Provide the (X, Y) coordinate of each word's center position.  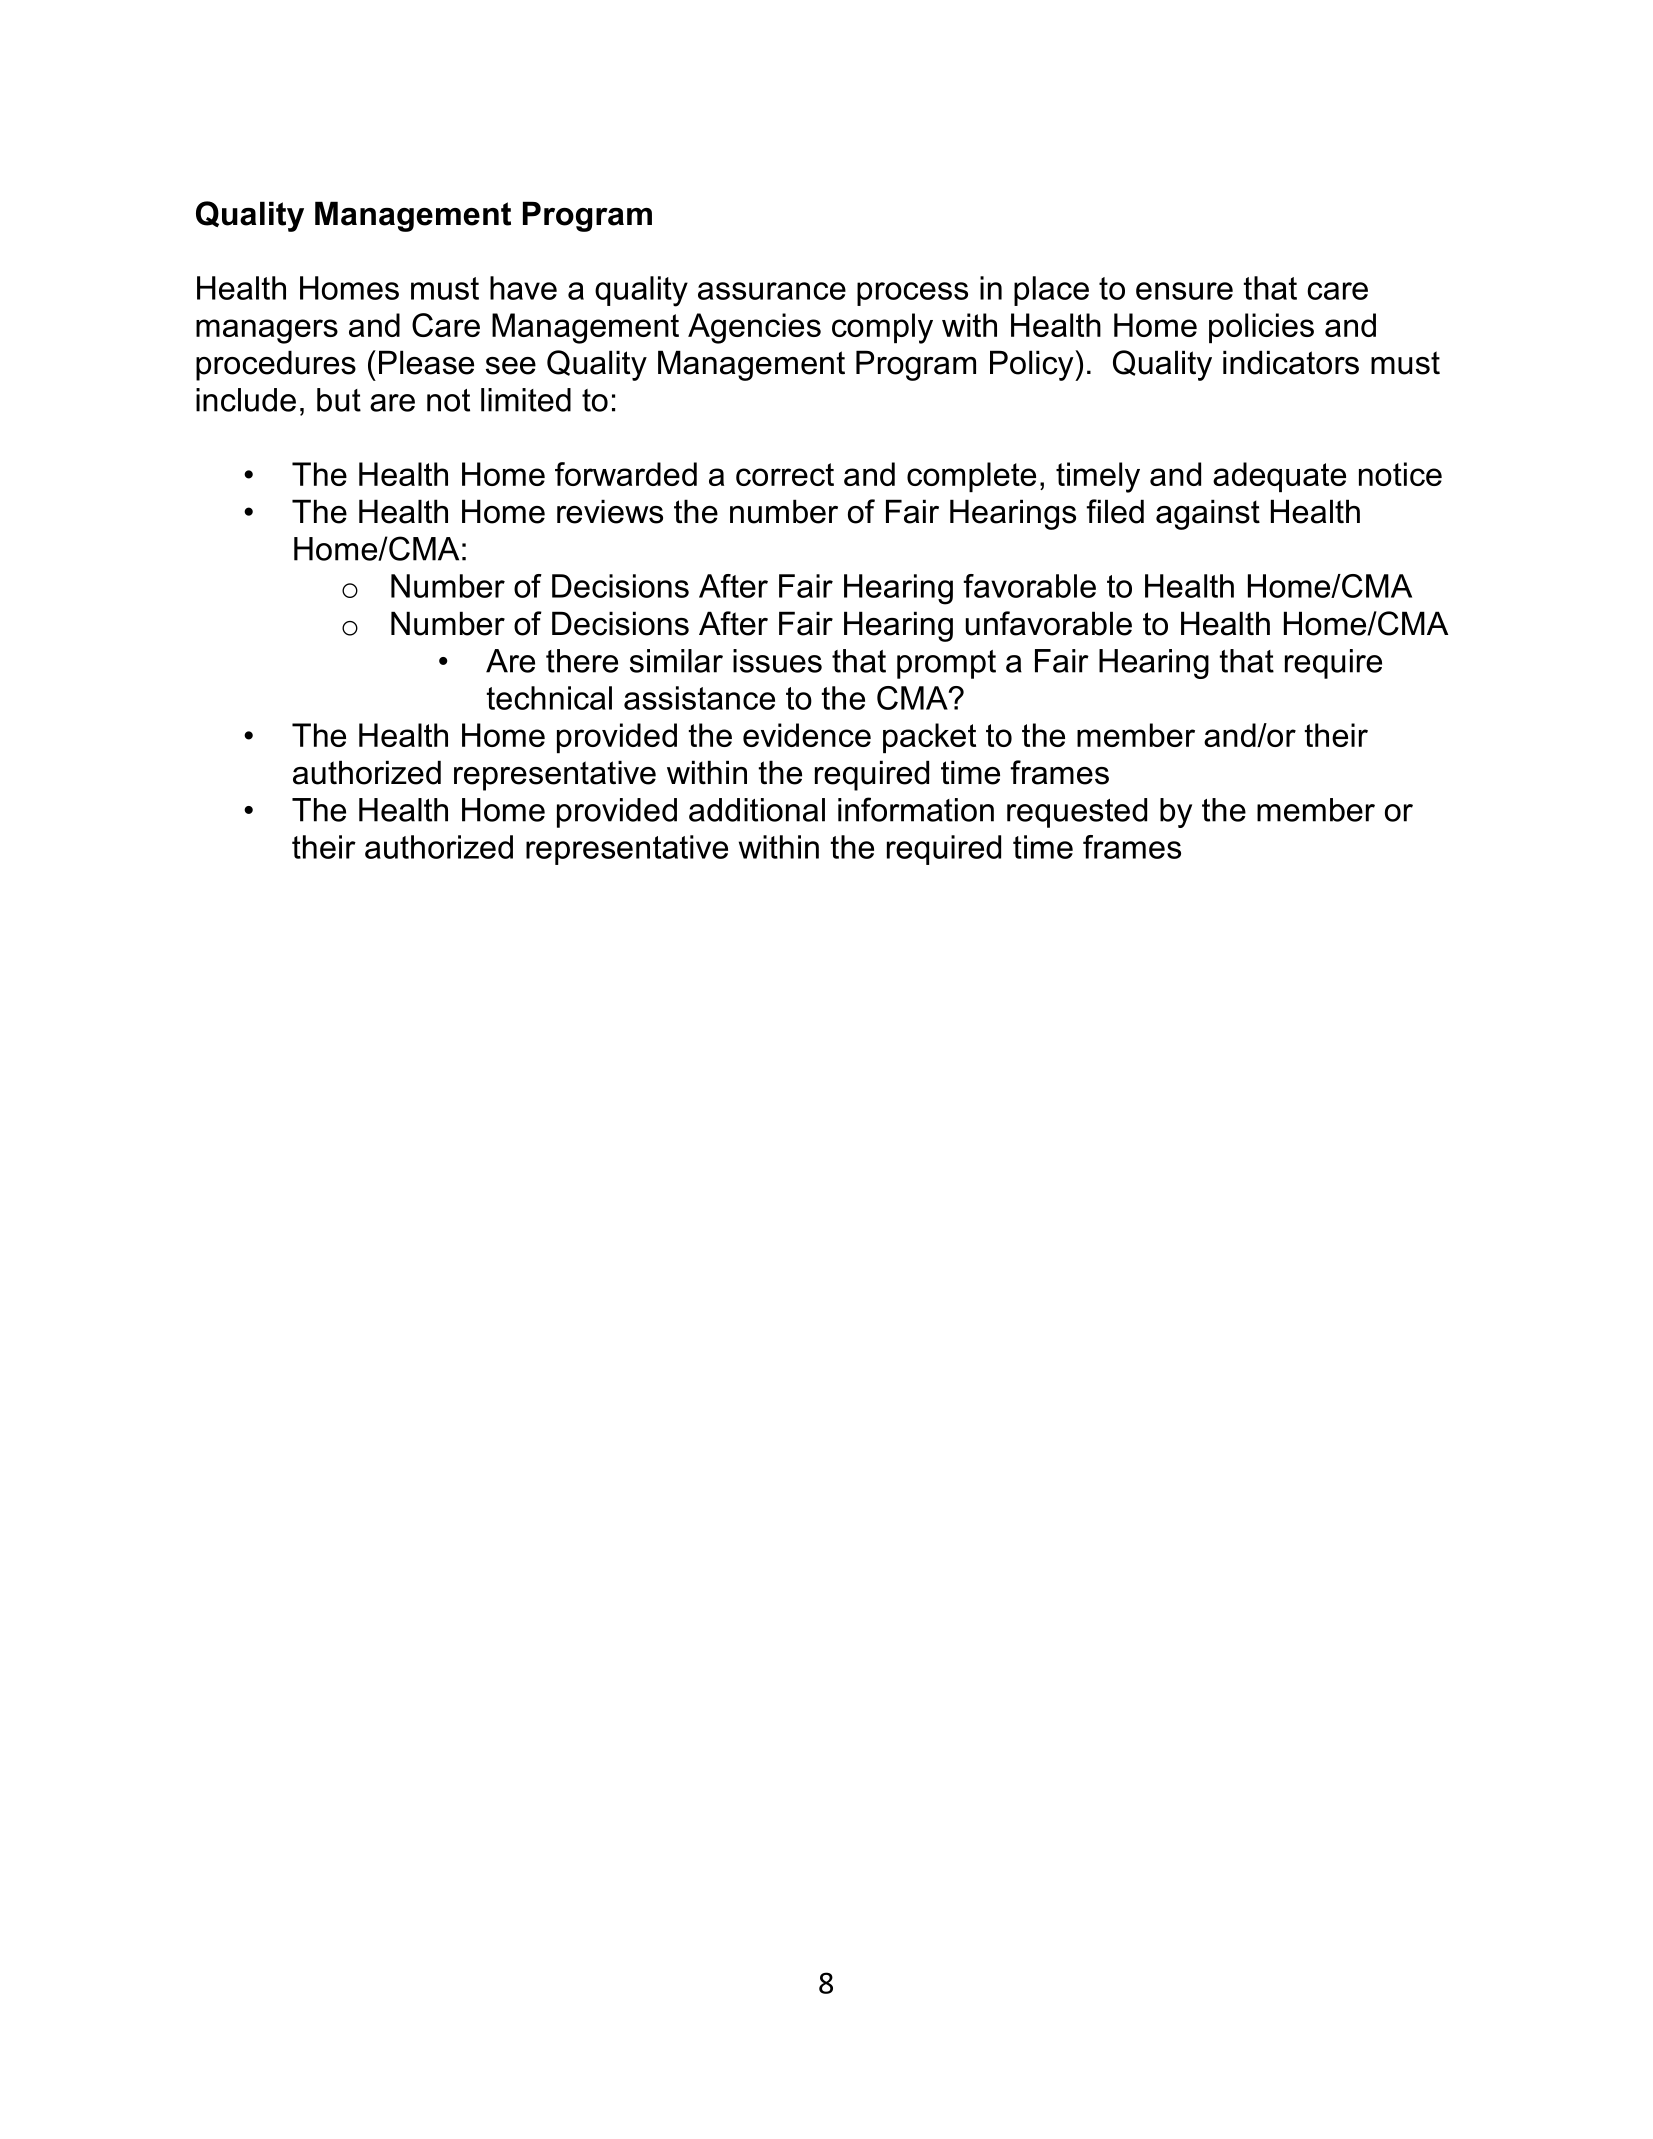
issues (777, 661)
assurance (772, 291)
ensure (1184, 291)
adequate (1279, 477)
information (916, 809)
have (523, 288)
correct (785, 474)
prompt (946, 664)
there (582, 661)
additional (757, 810)
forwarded (626, 474)
